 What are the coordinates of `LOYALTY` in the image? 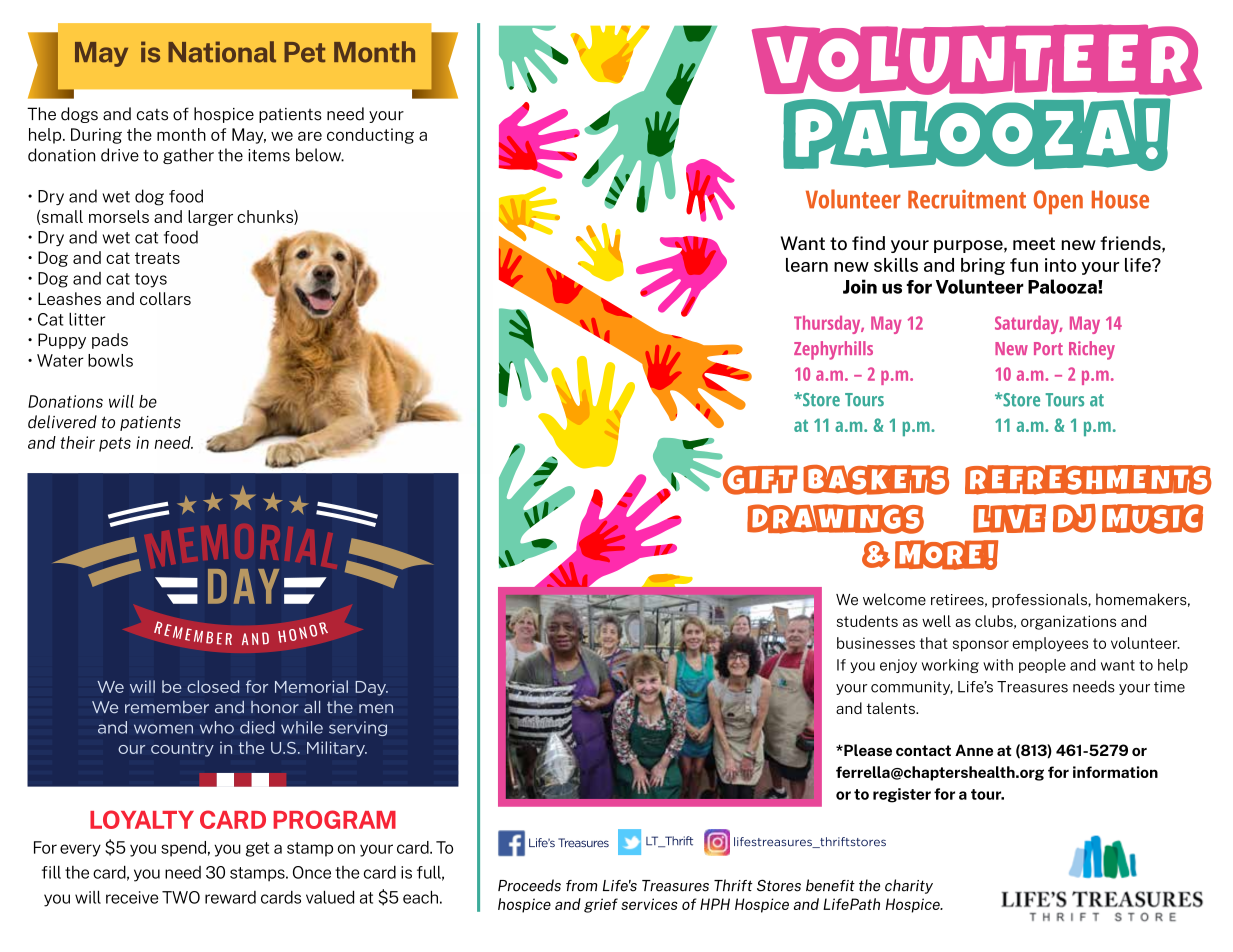 It's located at (142, 819).
